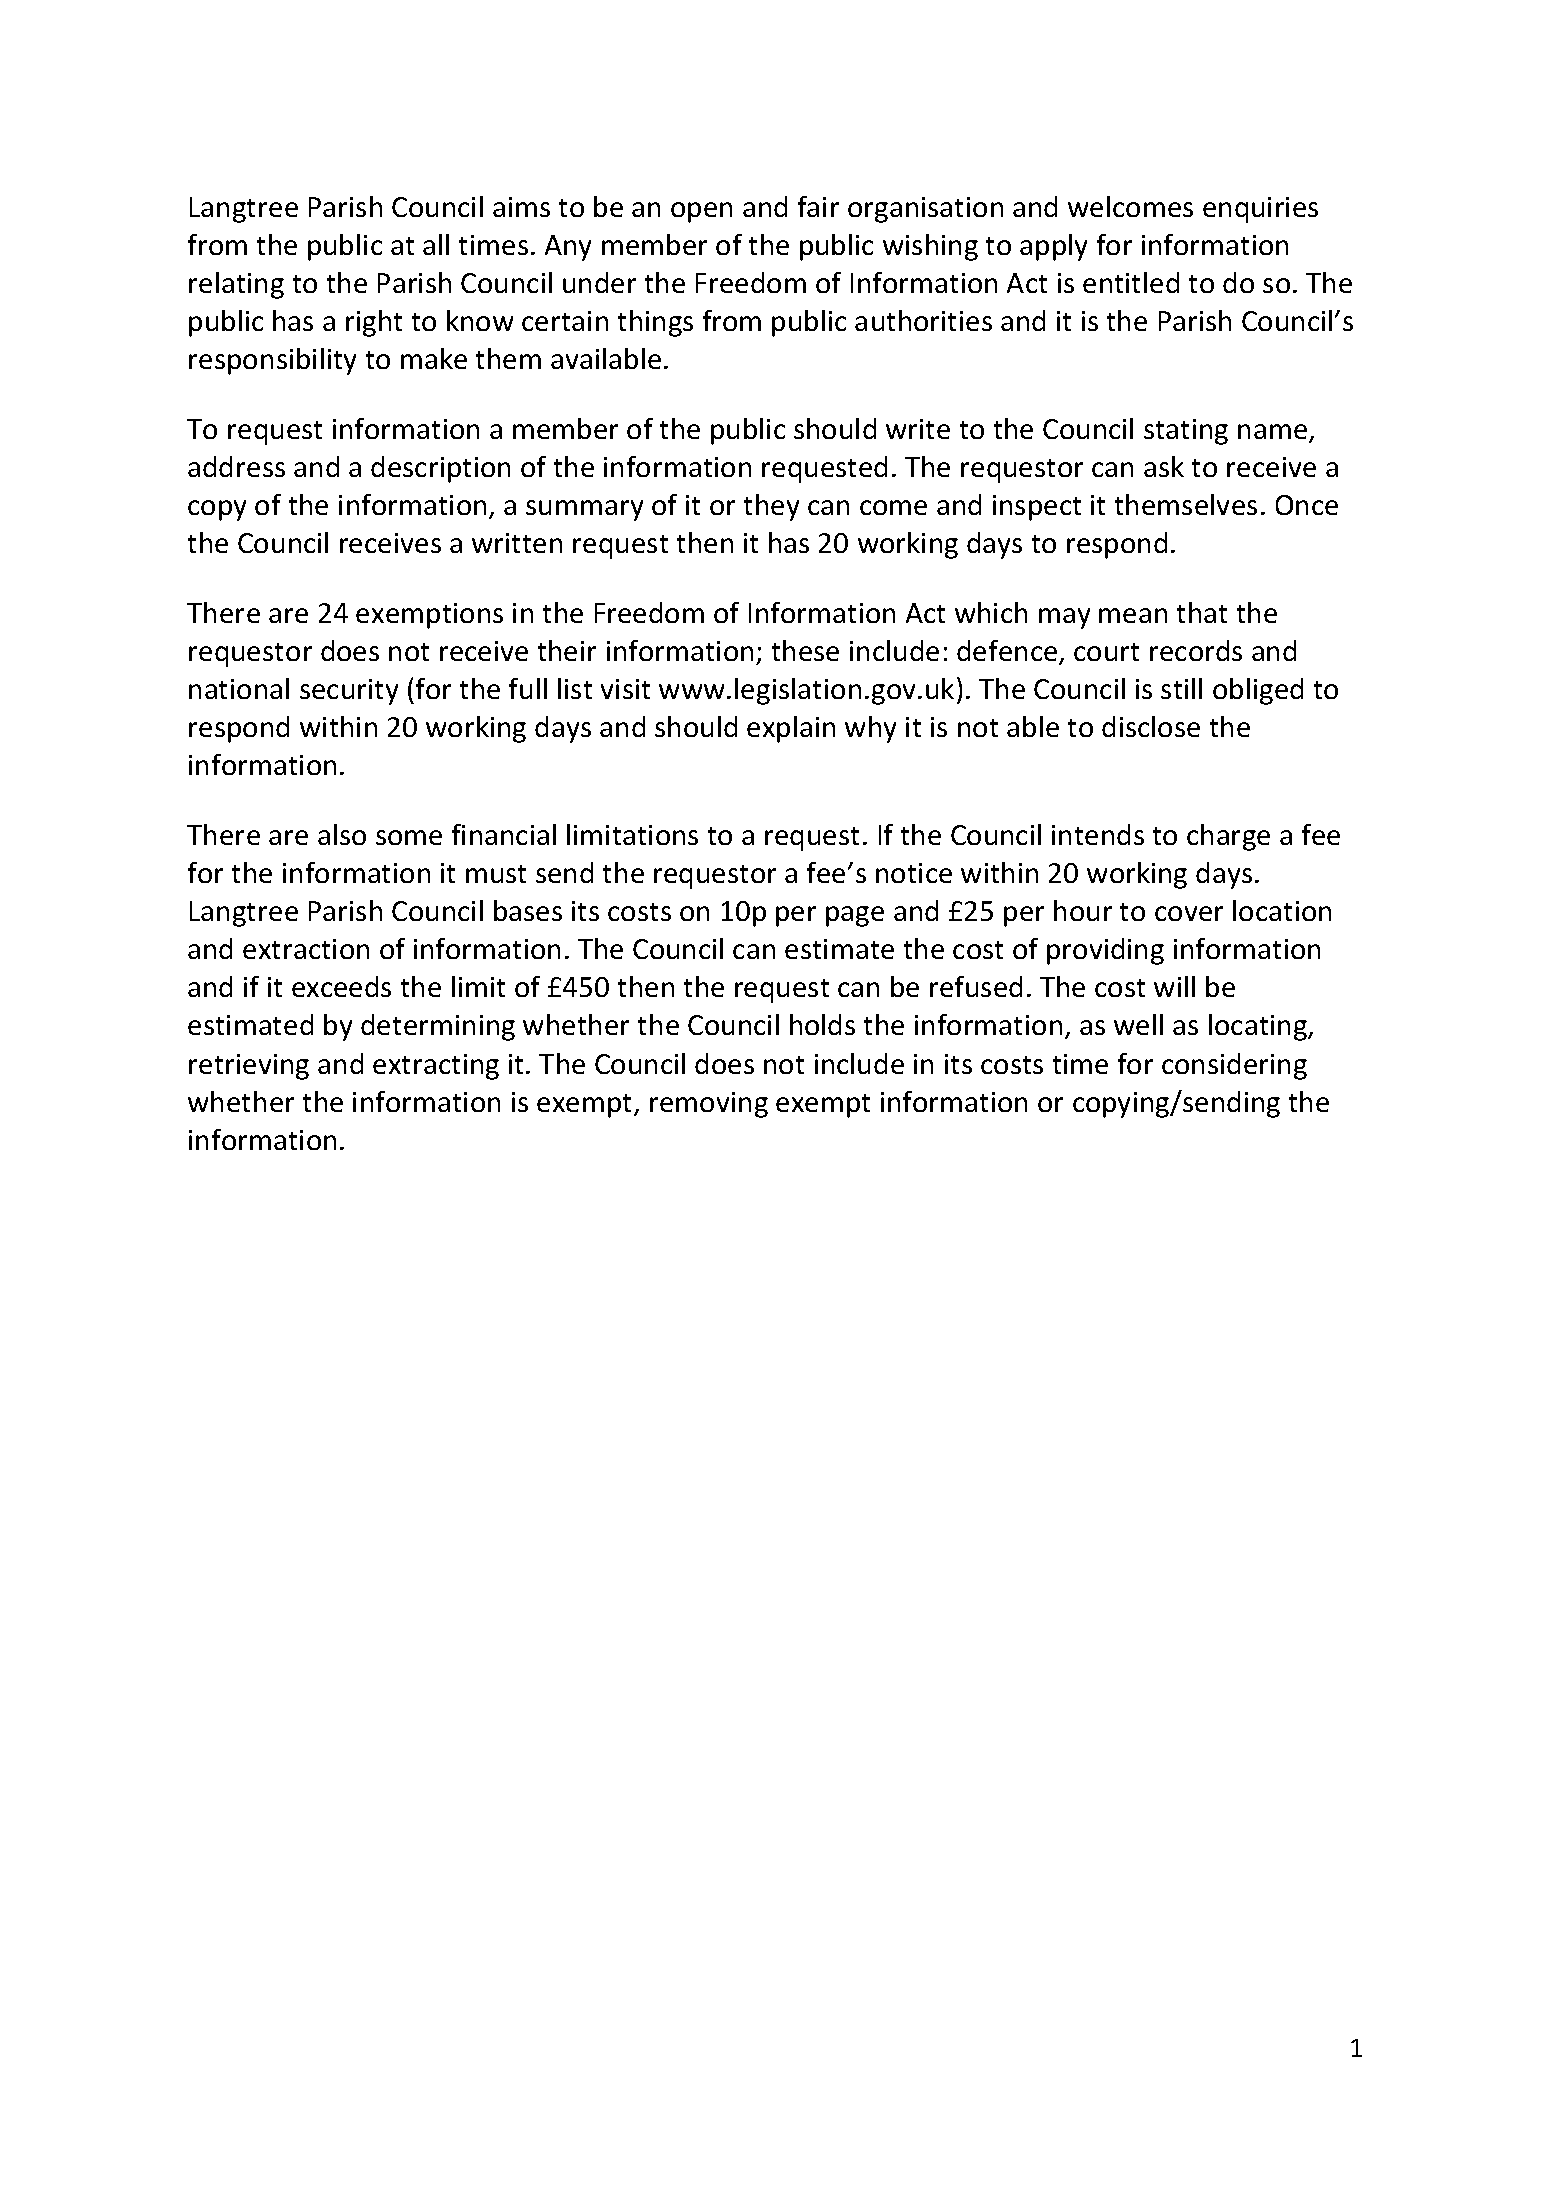 The image size is (1551, 2193). Describe the element at coordinates (436, 244) in the screenshot. I see `all` at that location.
